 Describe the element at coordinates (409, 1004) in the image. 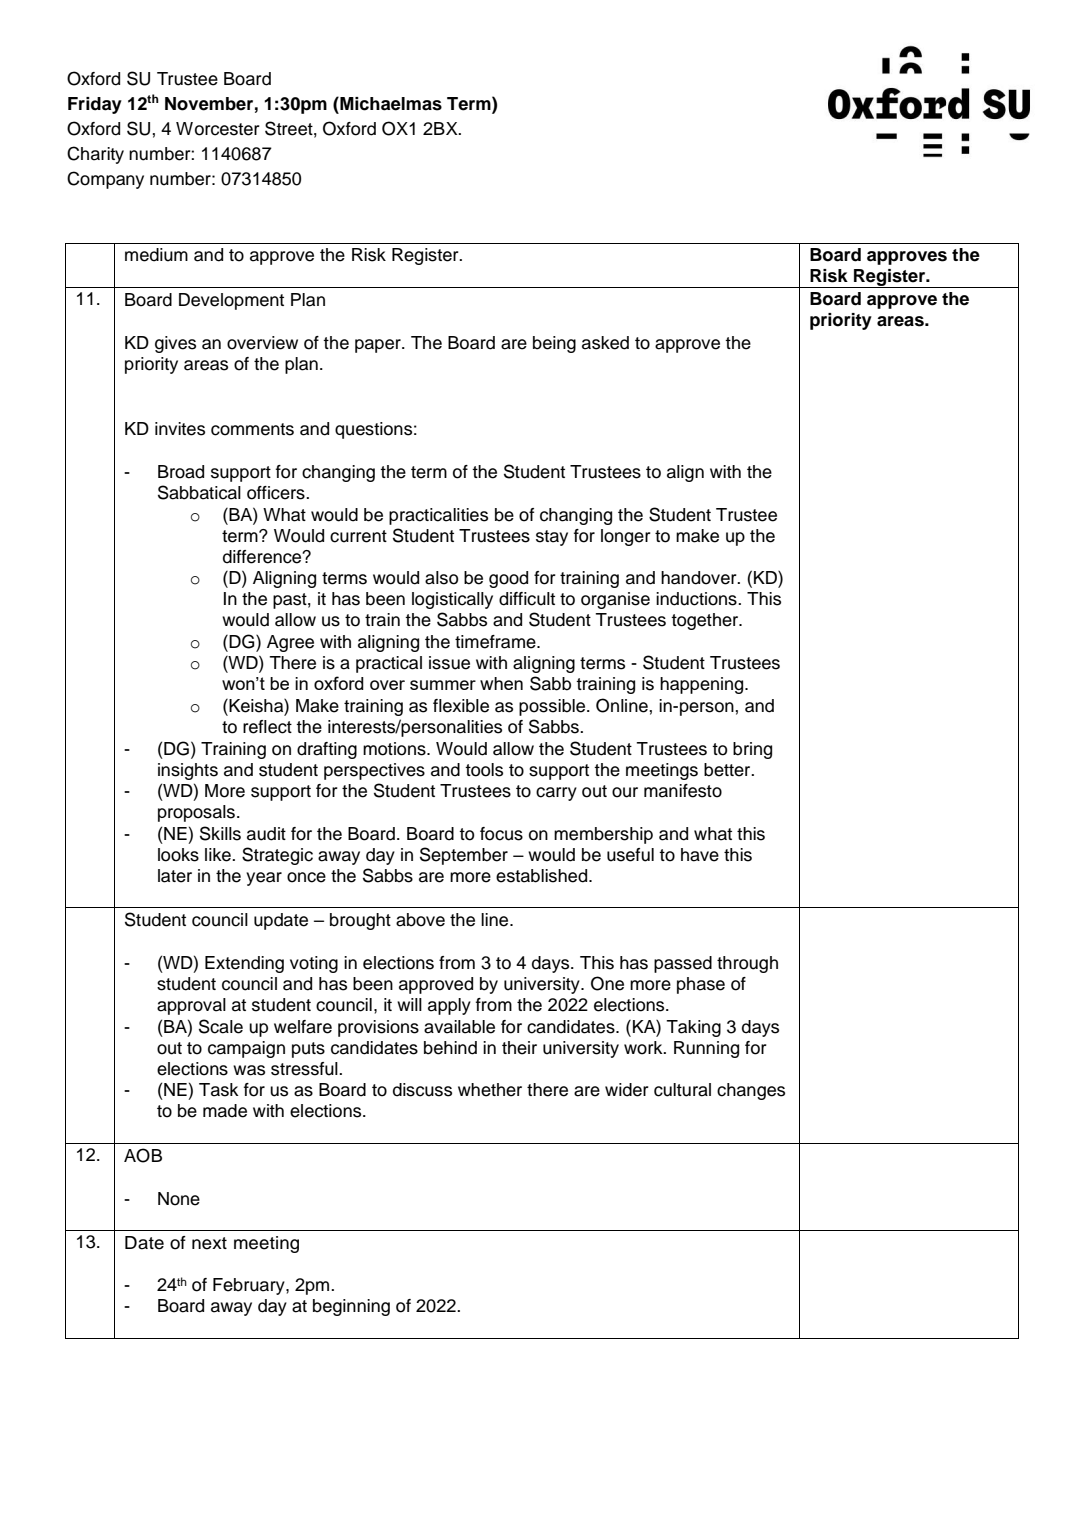

I see `will` at that location.
